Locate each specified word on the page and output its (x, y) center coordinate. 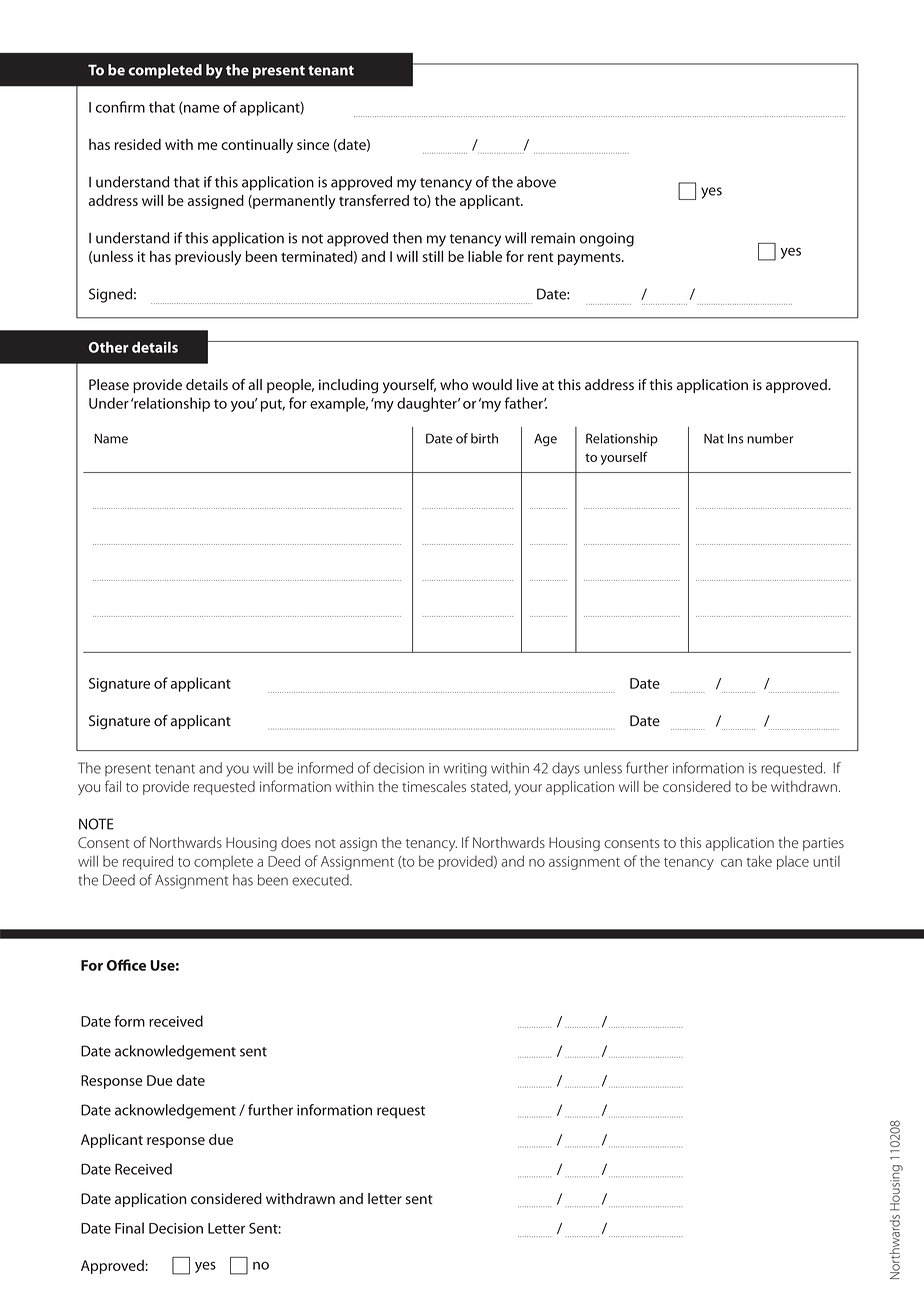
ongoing (607, 240)
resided (138, 144)
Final (129, 1228)
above (536, 182)
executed (321, 880)
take (759, 861)
